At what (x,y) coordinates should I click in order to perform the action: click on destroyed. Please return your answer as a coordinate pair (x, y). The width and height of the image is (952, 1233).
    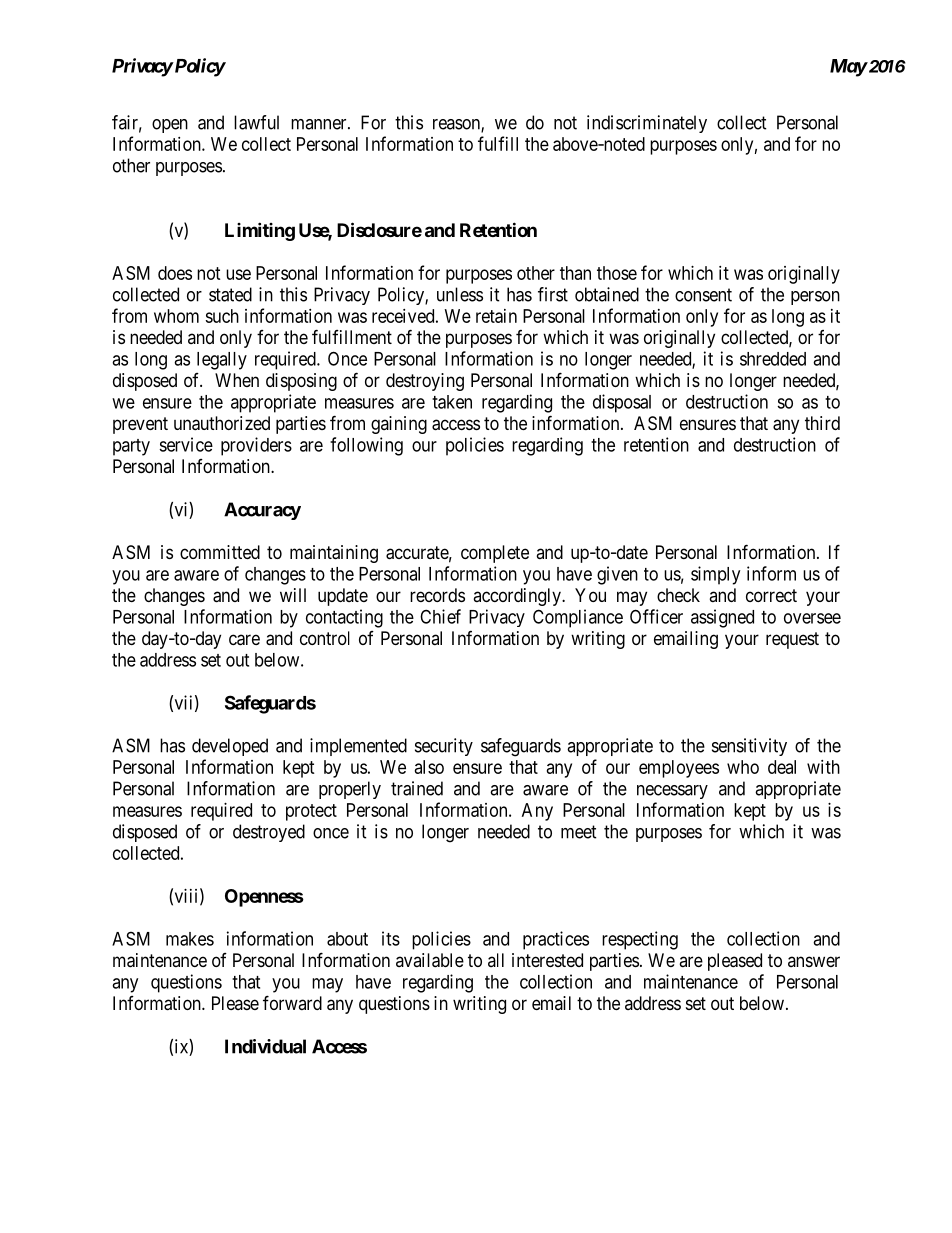
    Looking at the image, I should click on (269, 833).
